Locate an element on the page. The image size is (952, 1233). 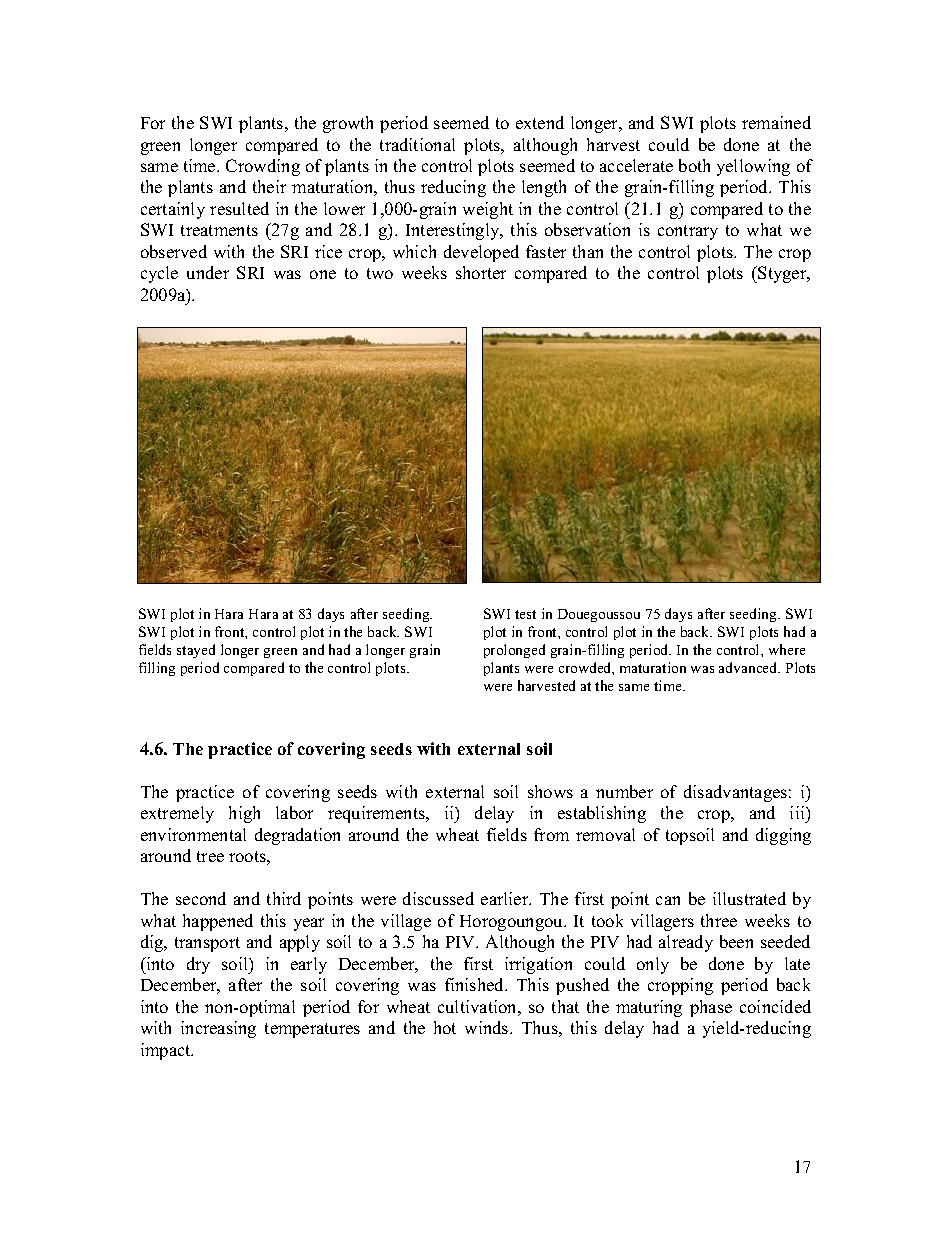
Crowding is located at coordinates (263, 167).
